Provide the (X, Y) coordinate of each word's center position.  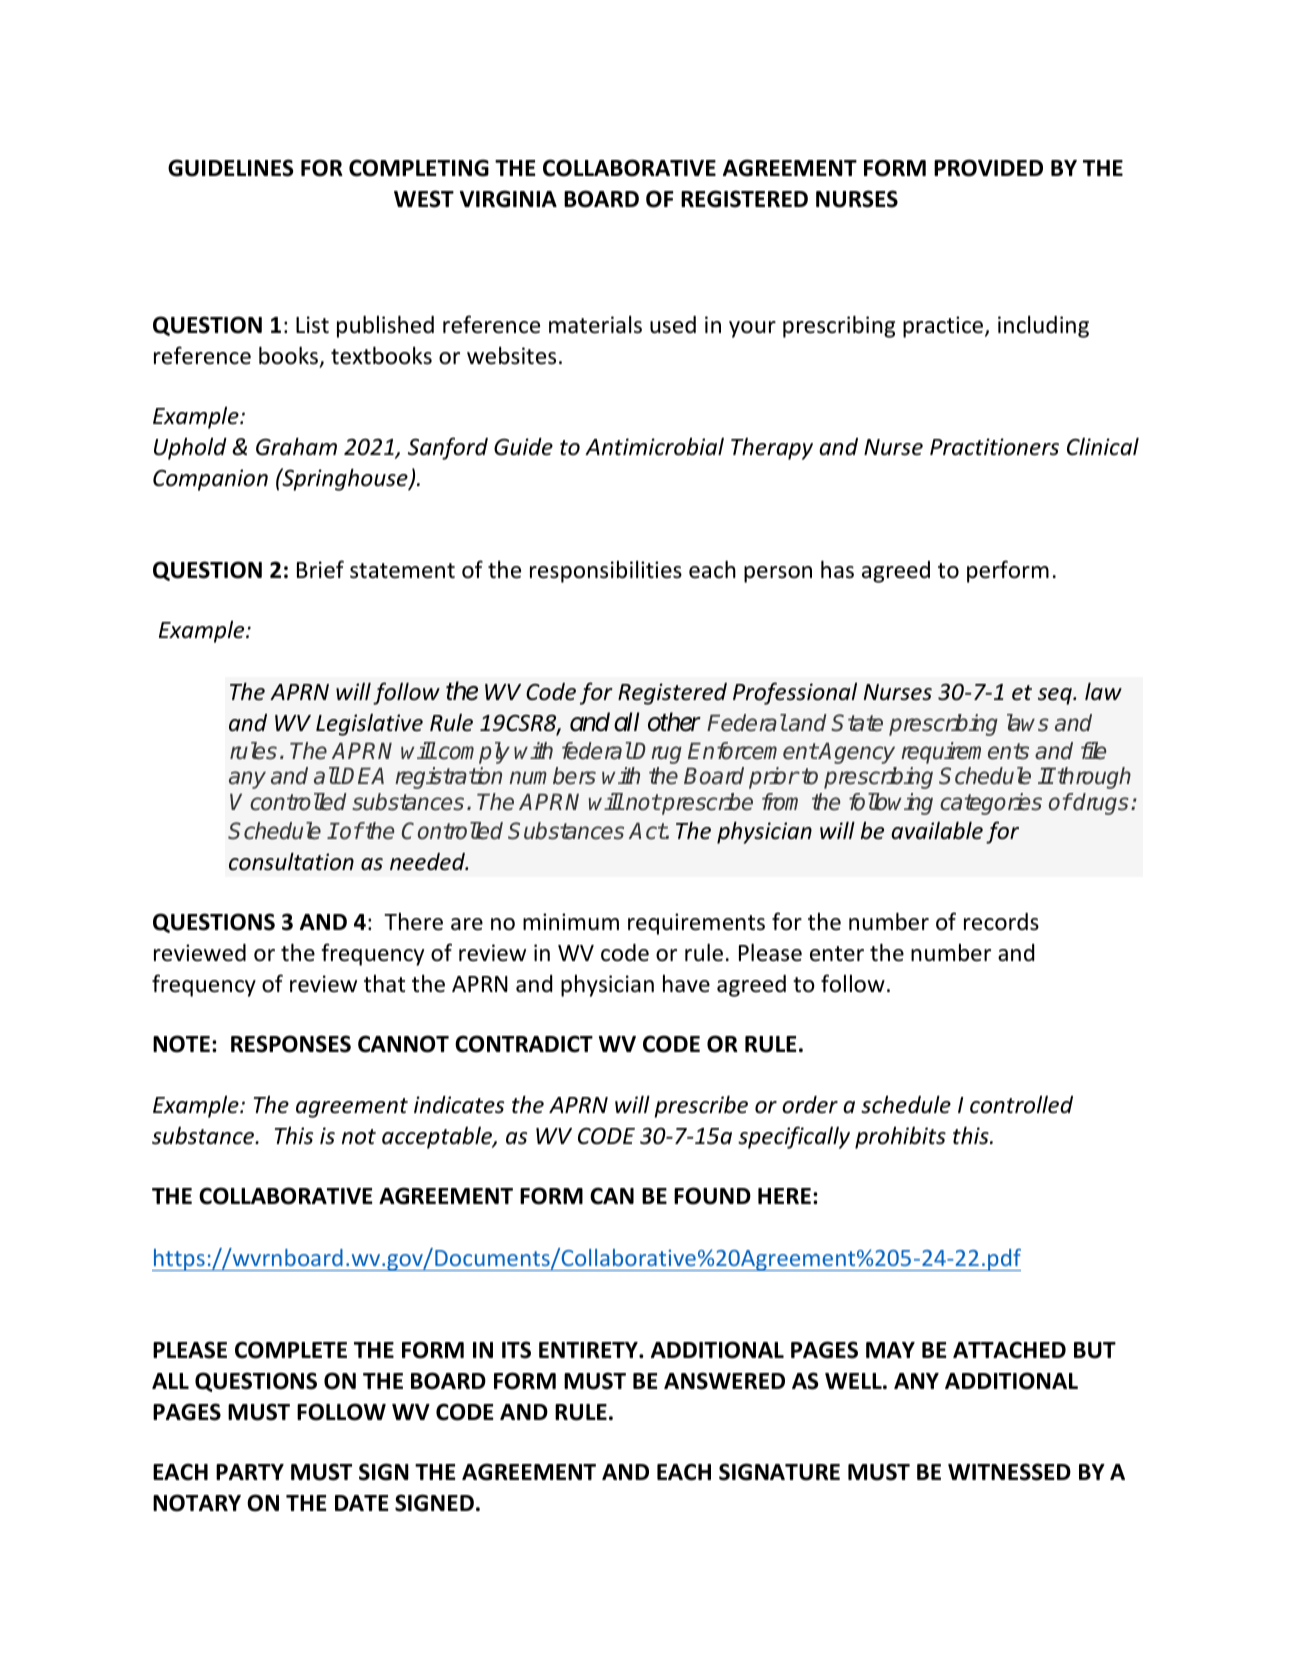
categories (991, 804)
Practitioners (994, 447)
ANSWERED (724, 1381)
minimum (571, 922)
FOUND (712, 1196)
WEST (424, 199)
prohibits (900, 1137)
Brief (320, 569)
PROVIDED (988, 168)
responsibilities (606, 571)
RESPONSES (291, 1044)
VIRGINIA (508, 199)
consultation (291, 861)
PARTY (250, 1472)
